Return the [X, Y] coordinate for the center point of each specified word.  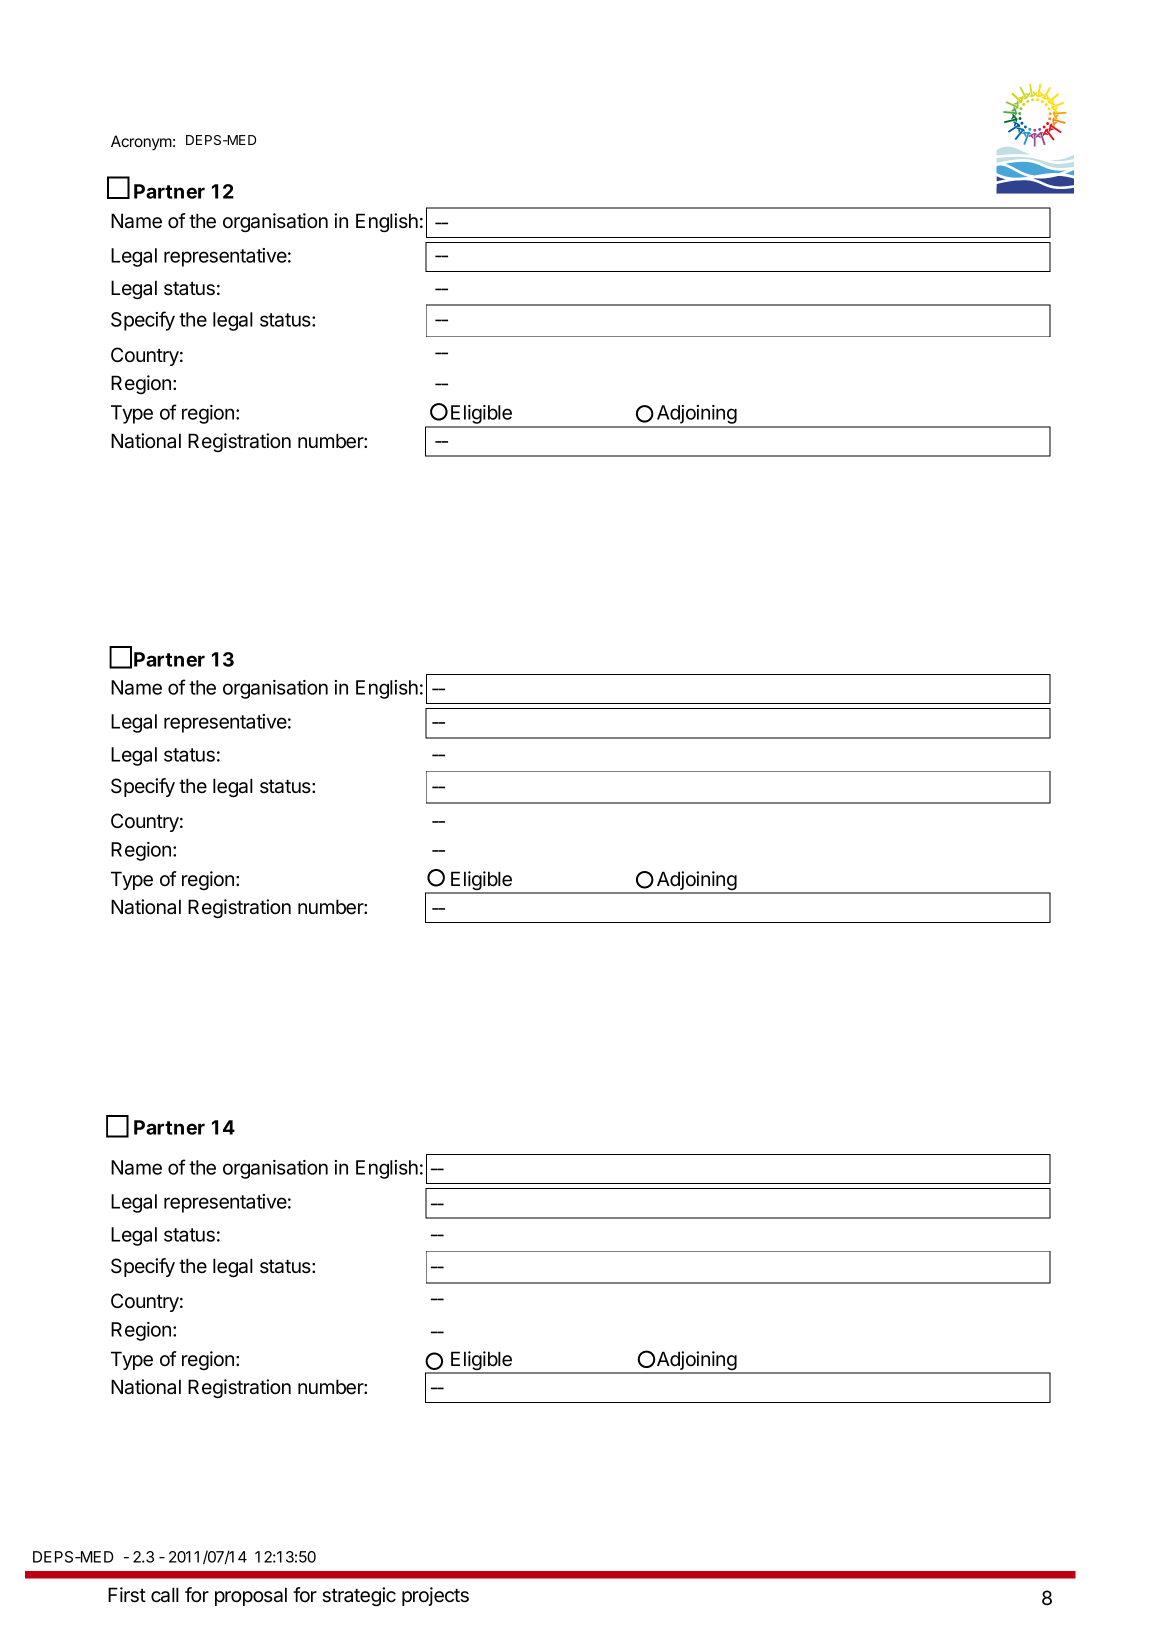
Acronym [141, 143]
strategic [359, 1596]
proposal [251, 1596]
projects [435, 1596]
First [127, 1595]
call [165, 1595]
